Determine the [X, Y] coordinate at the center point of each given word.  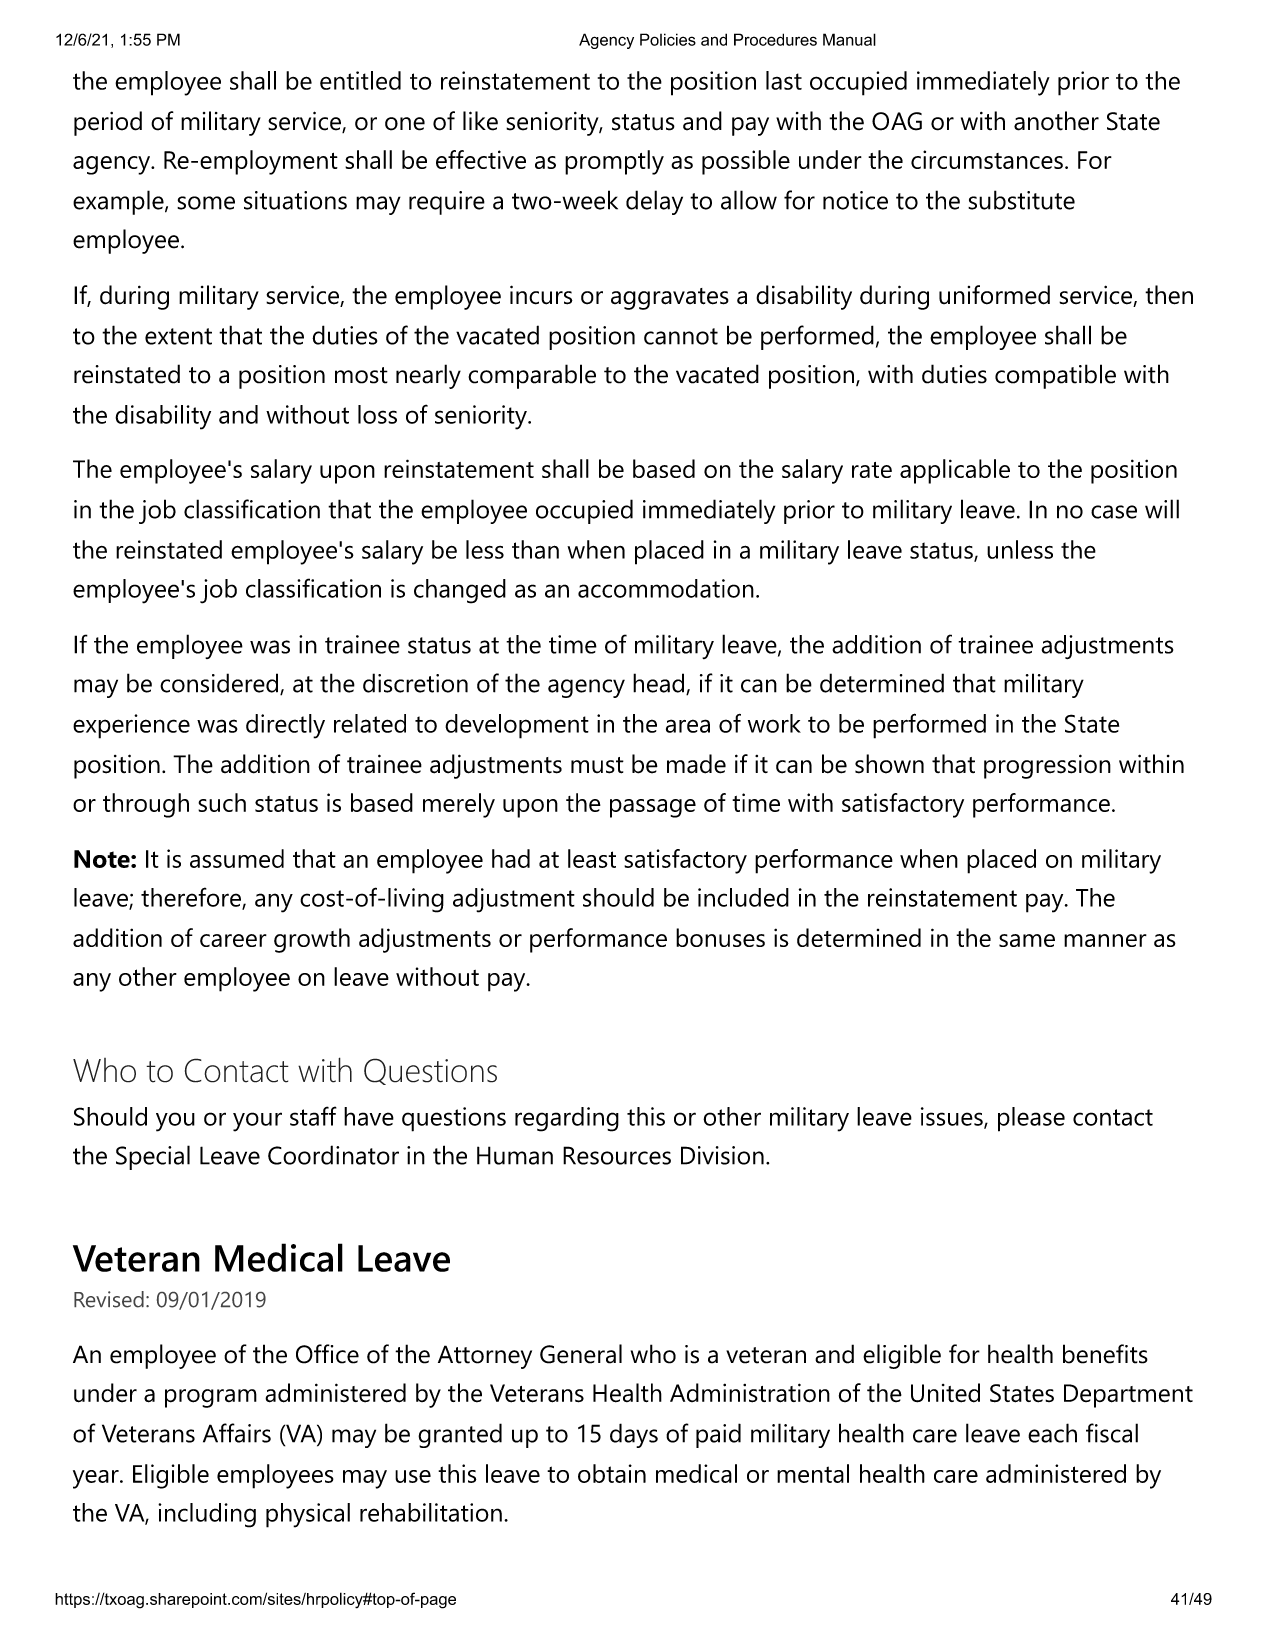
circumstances [987, 159]
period [108, 123]
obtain [612, 1473]
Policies [668, 39]
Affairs [237, 1433]
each [1052, 1433]
